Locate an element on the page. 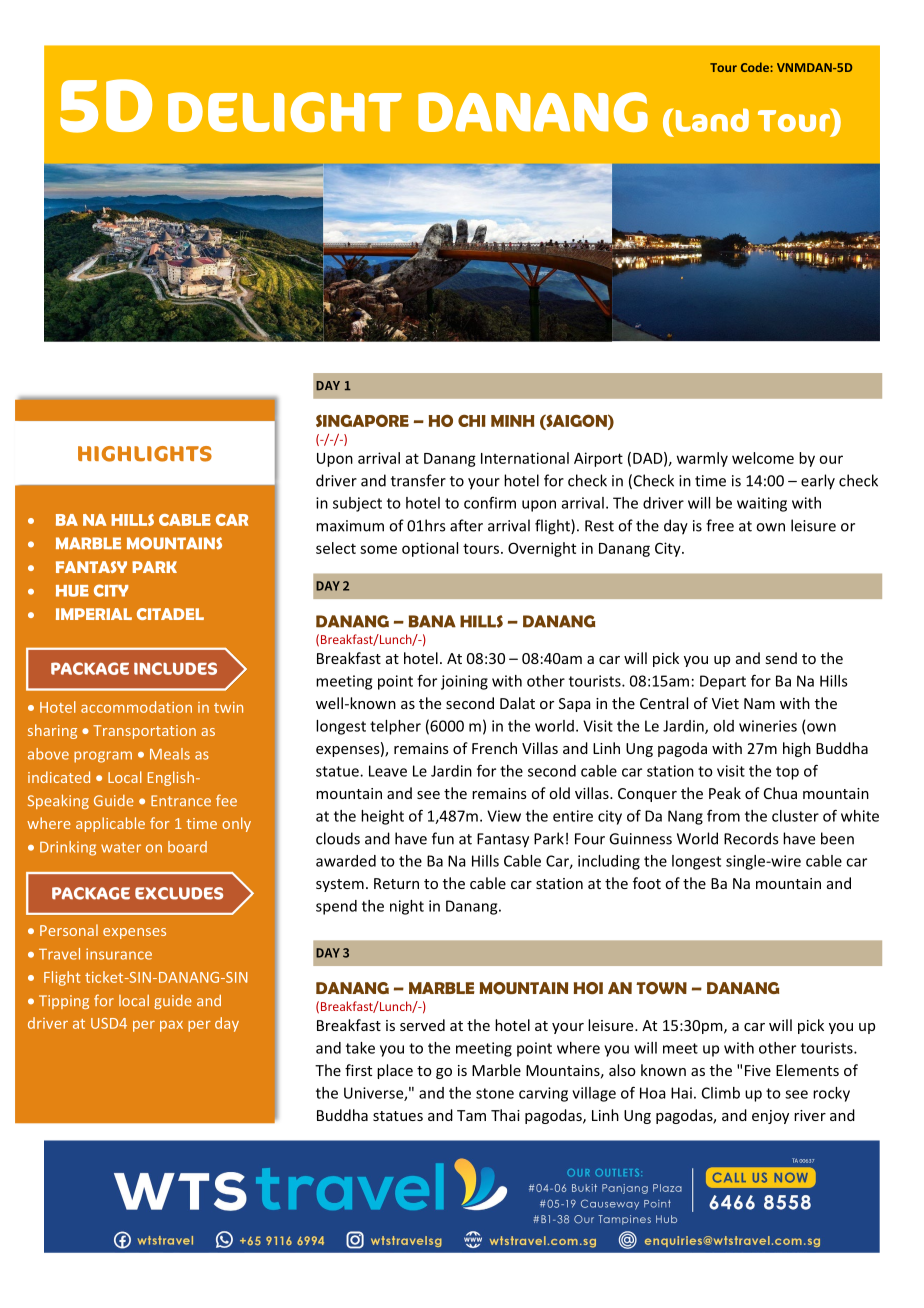 This page has width=924, height=1308. welcome is located at coordinates (763, 458).
